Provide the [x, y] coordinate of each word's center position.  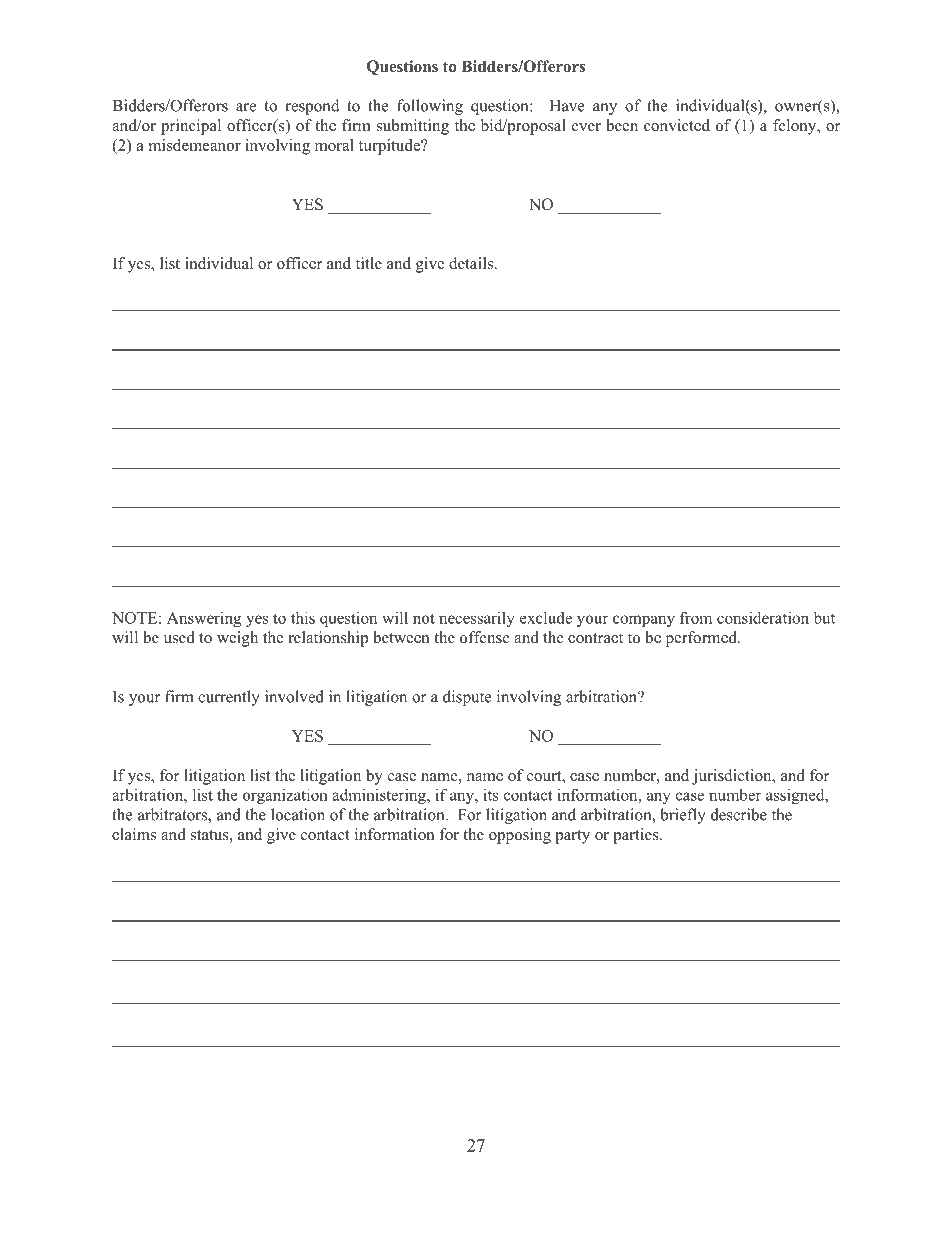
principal [191, 127]
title [369, 263]
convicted [677, 125]
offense [485, 637]
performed [702, 639]
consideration [763, 617]
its [491, 795]
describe [739, 814]
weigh [237, 639]
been [622, 125]
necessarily [477, 619]
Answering [204, 619]
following [430, 107]
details [472, 263]
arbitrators [173, 815]
